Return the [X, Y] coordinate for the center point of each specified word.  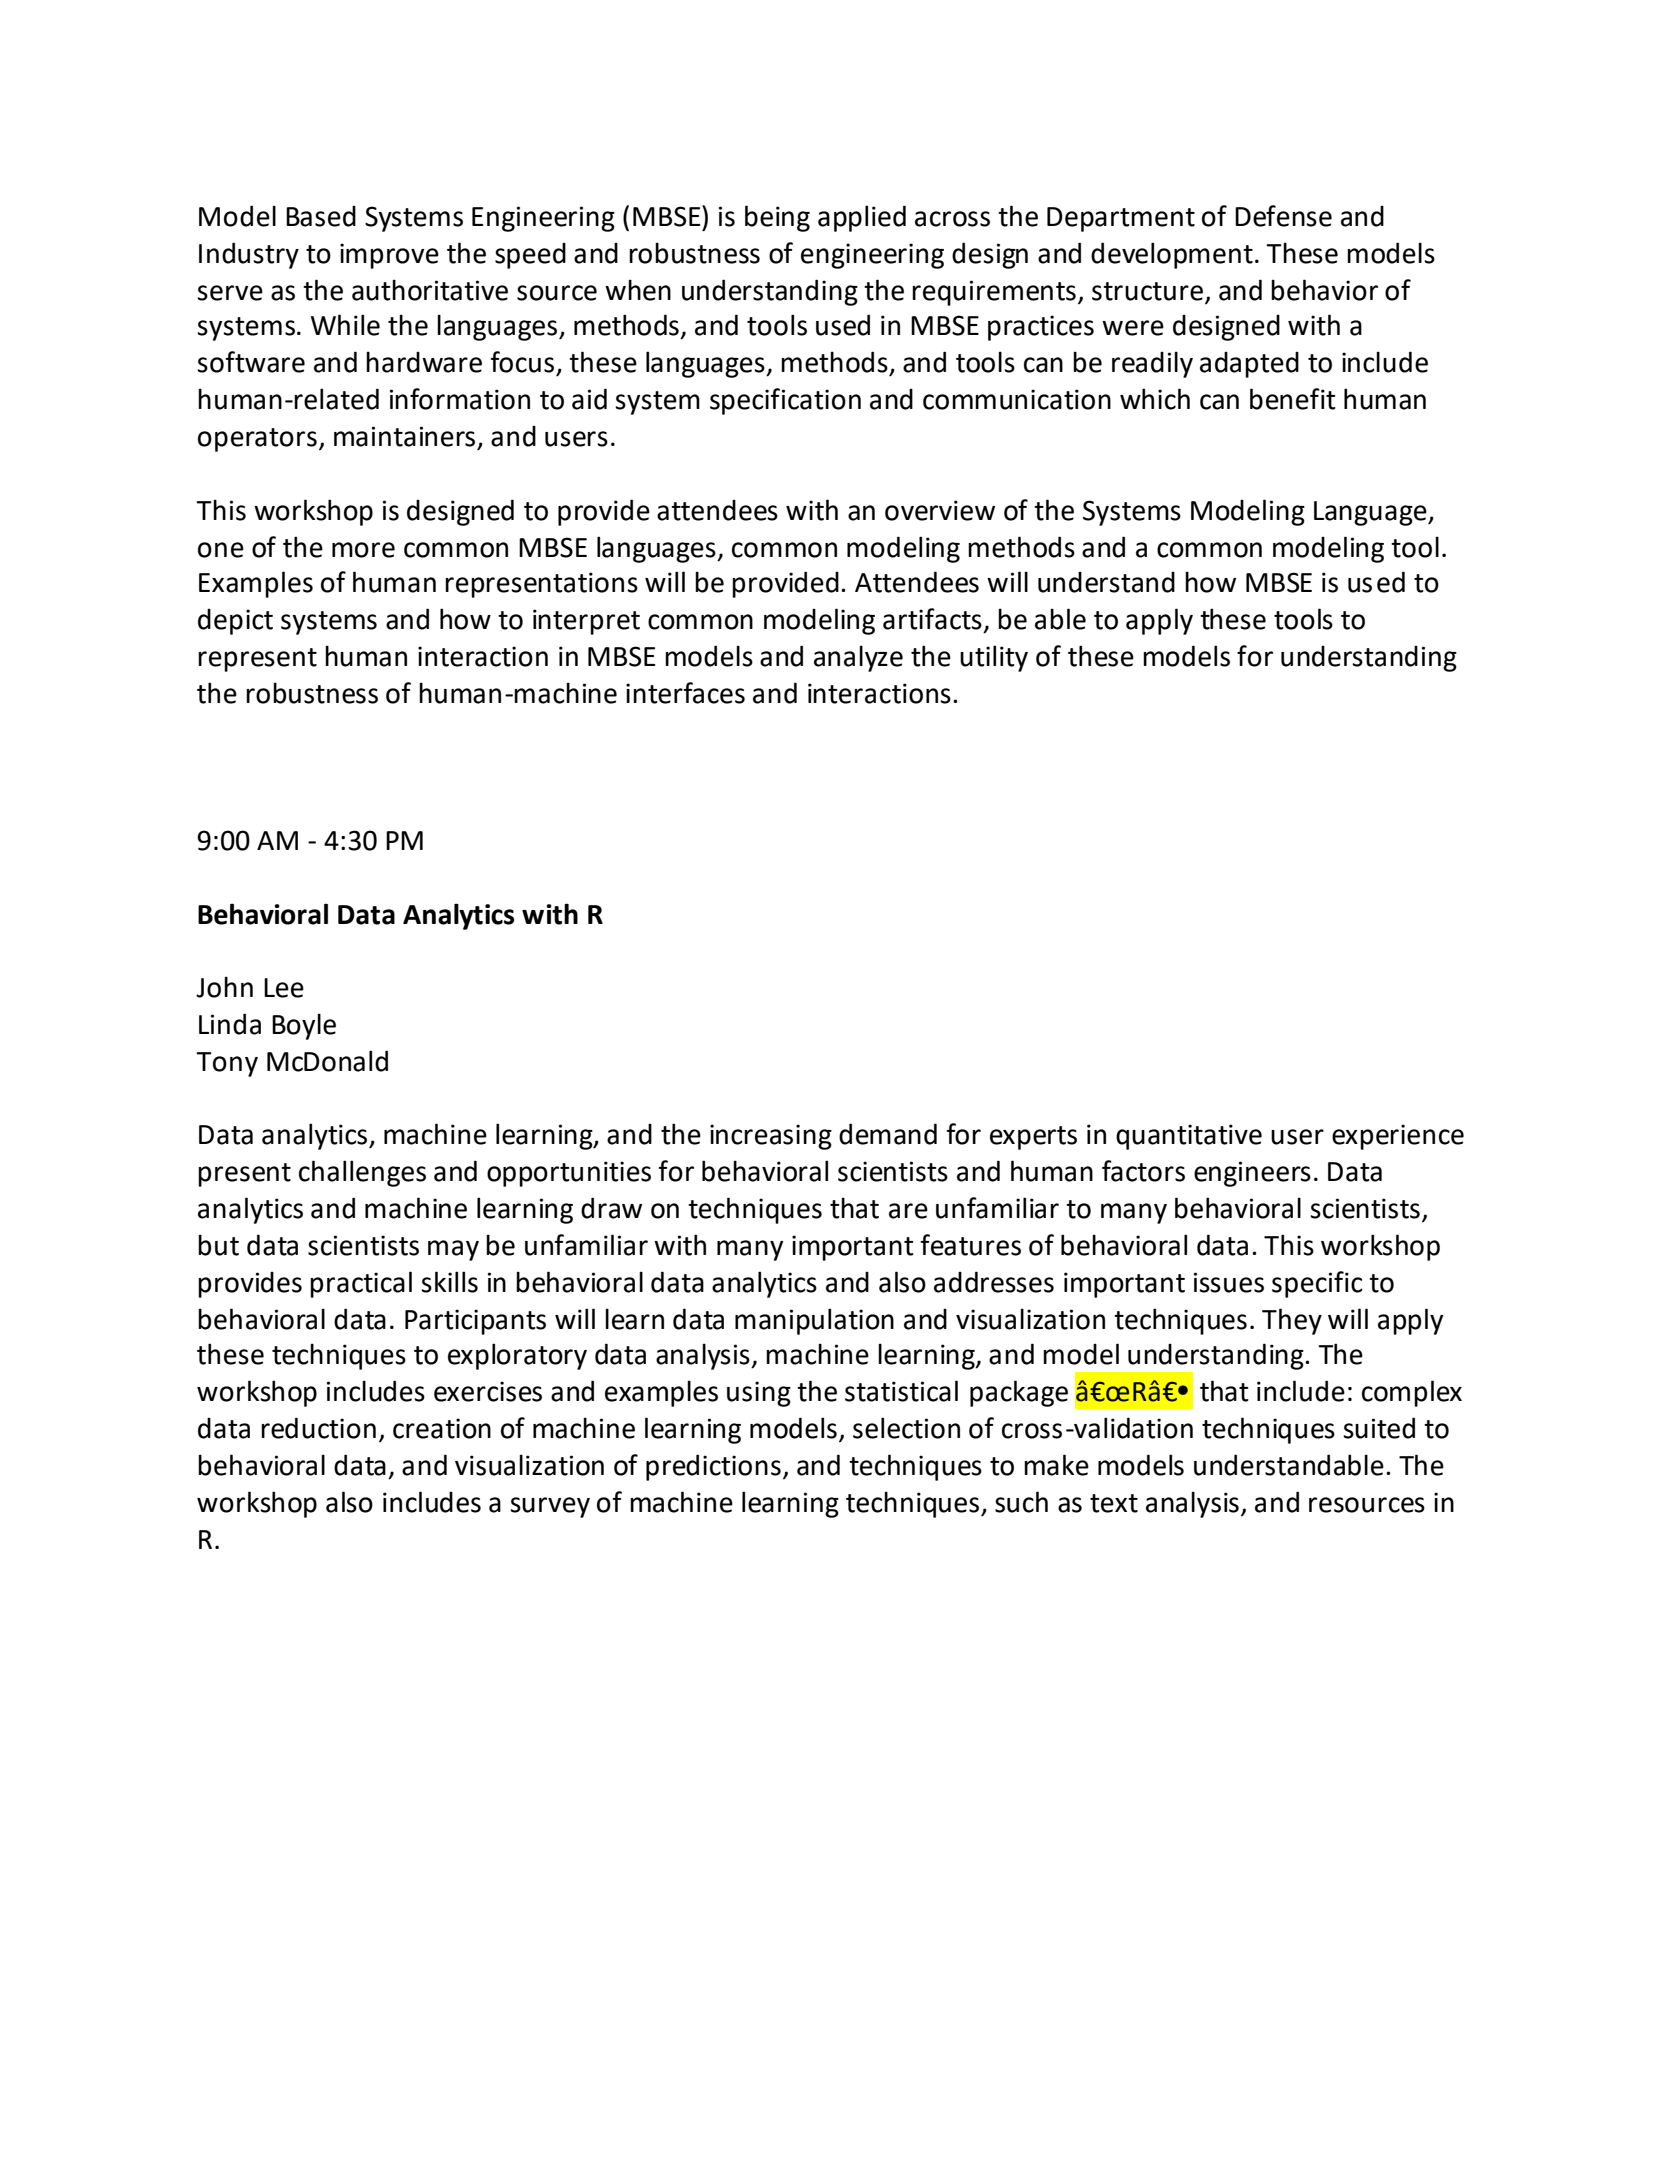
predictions [713, 1467]
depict [235, 622]
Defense [1283, 216]
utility [994, 658]
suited [1379, 1428]
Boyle [304, 1026]
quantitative [1189, 1137]
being [777, 218]
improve [389, 256]
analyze [858, 658]
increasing [771, 1137]
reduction [318, 1428]
